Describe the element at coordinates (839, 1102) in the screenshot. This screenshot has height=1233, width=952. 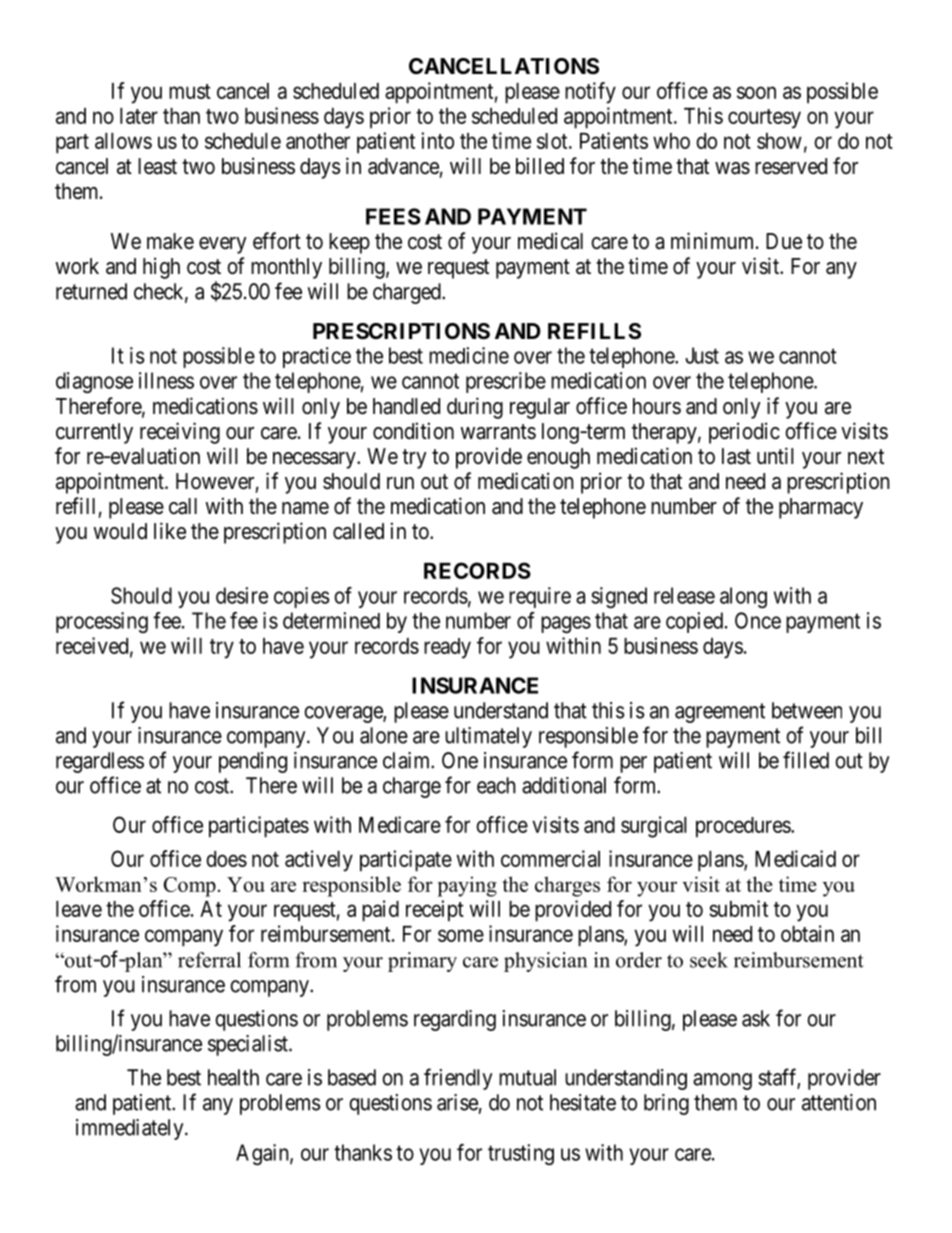
I see `attention` at that location.
